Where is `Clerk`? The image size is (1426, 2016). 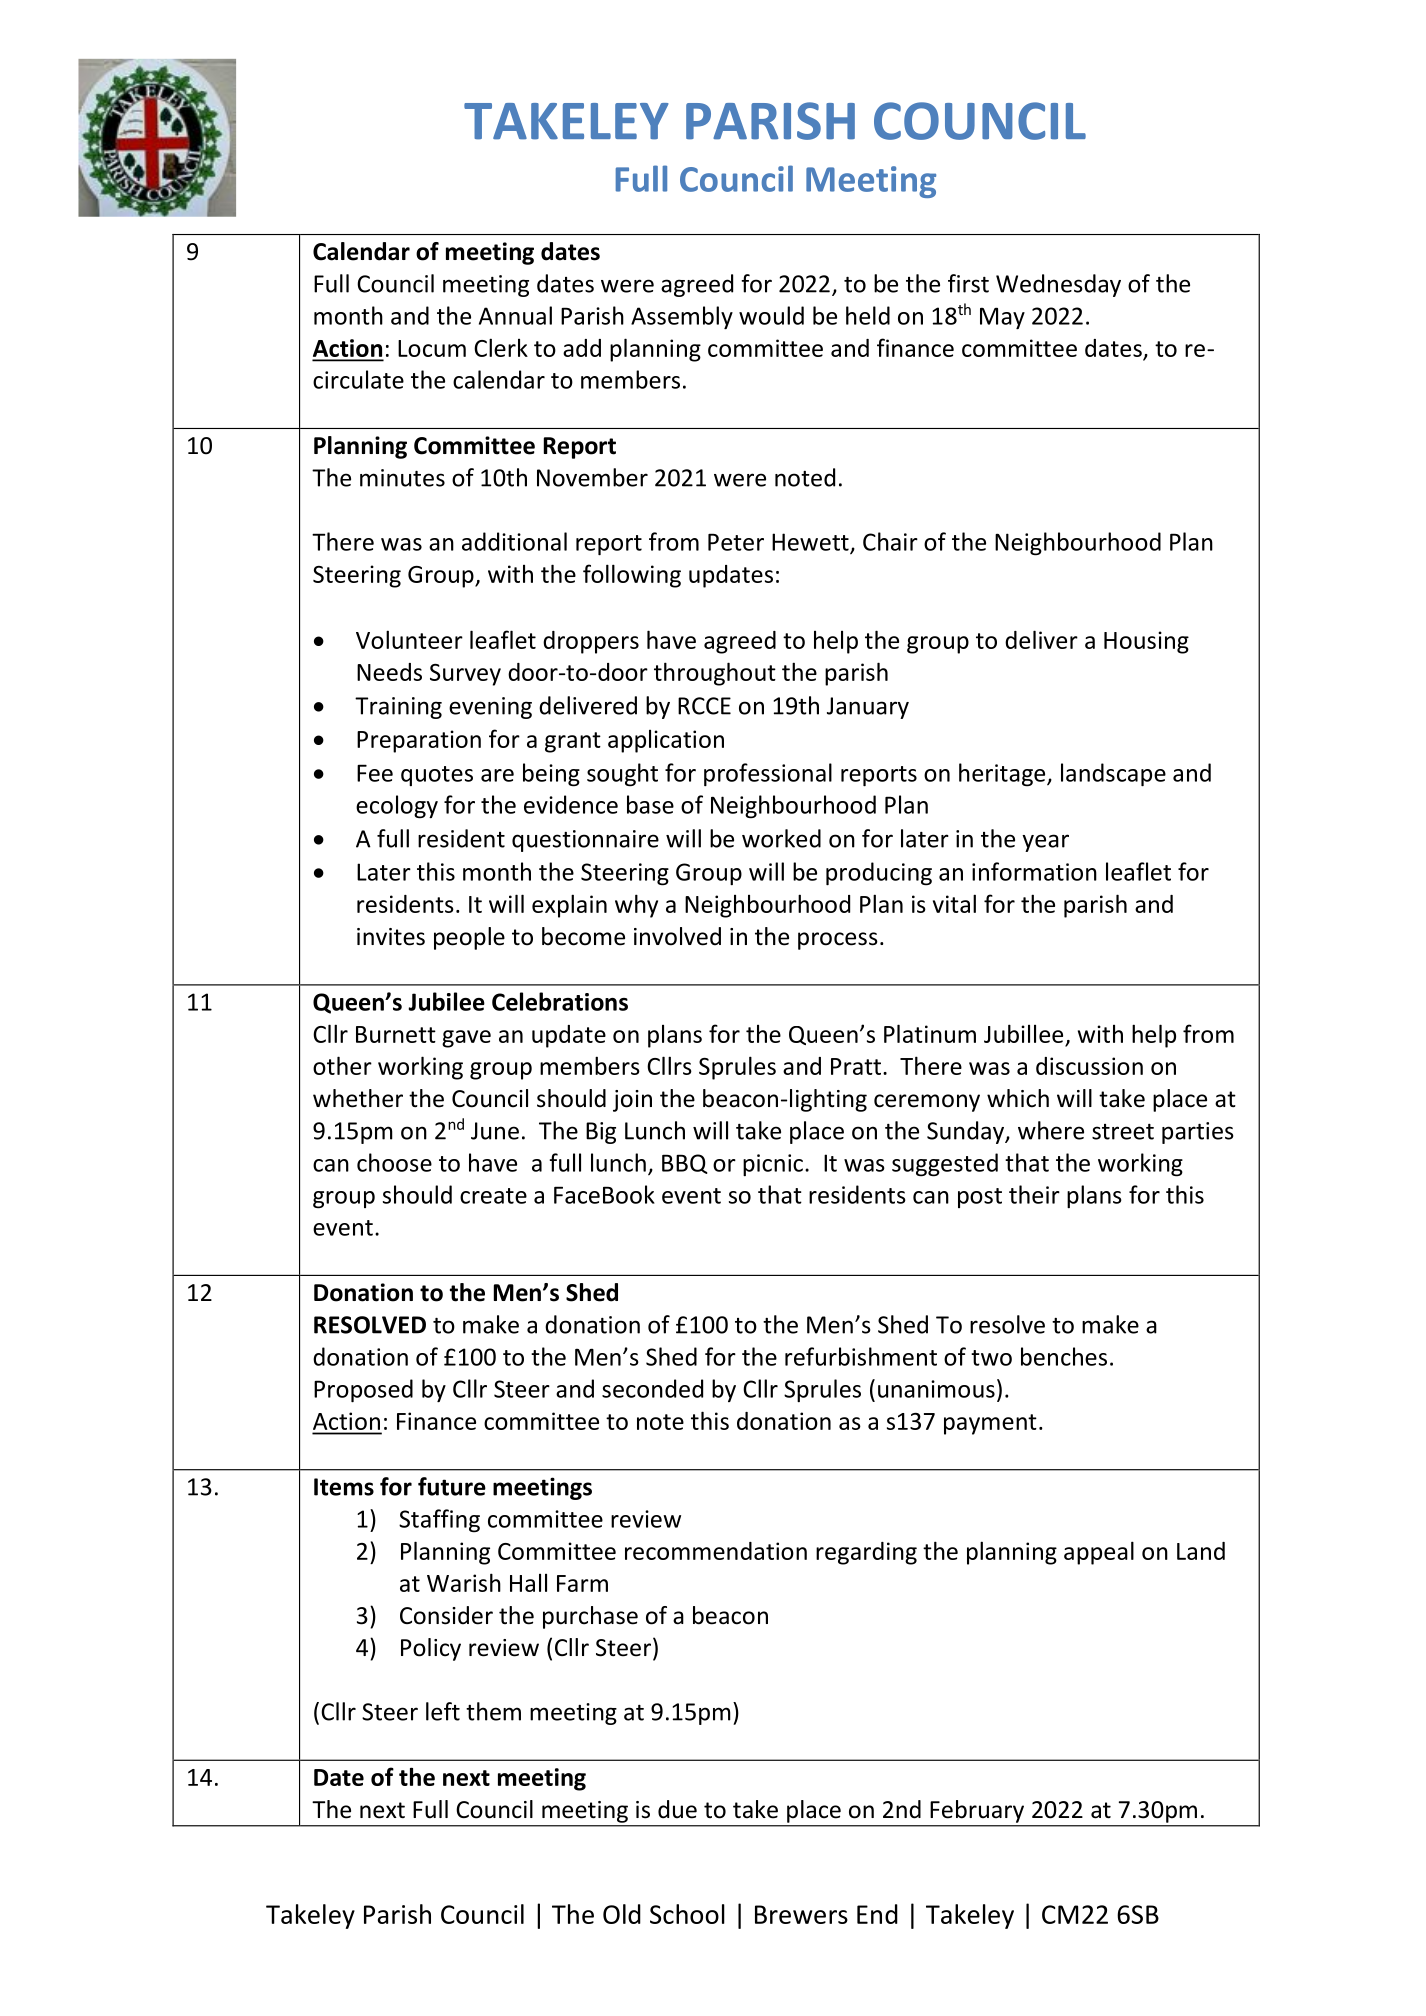 Clerk is located at coordinates (501, 347).
